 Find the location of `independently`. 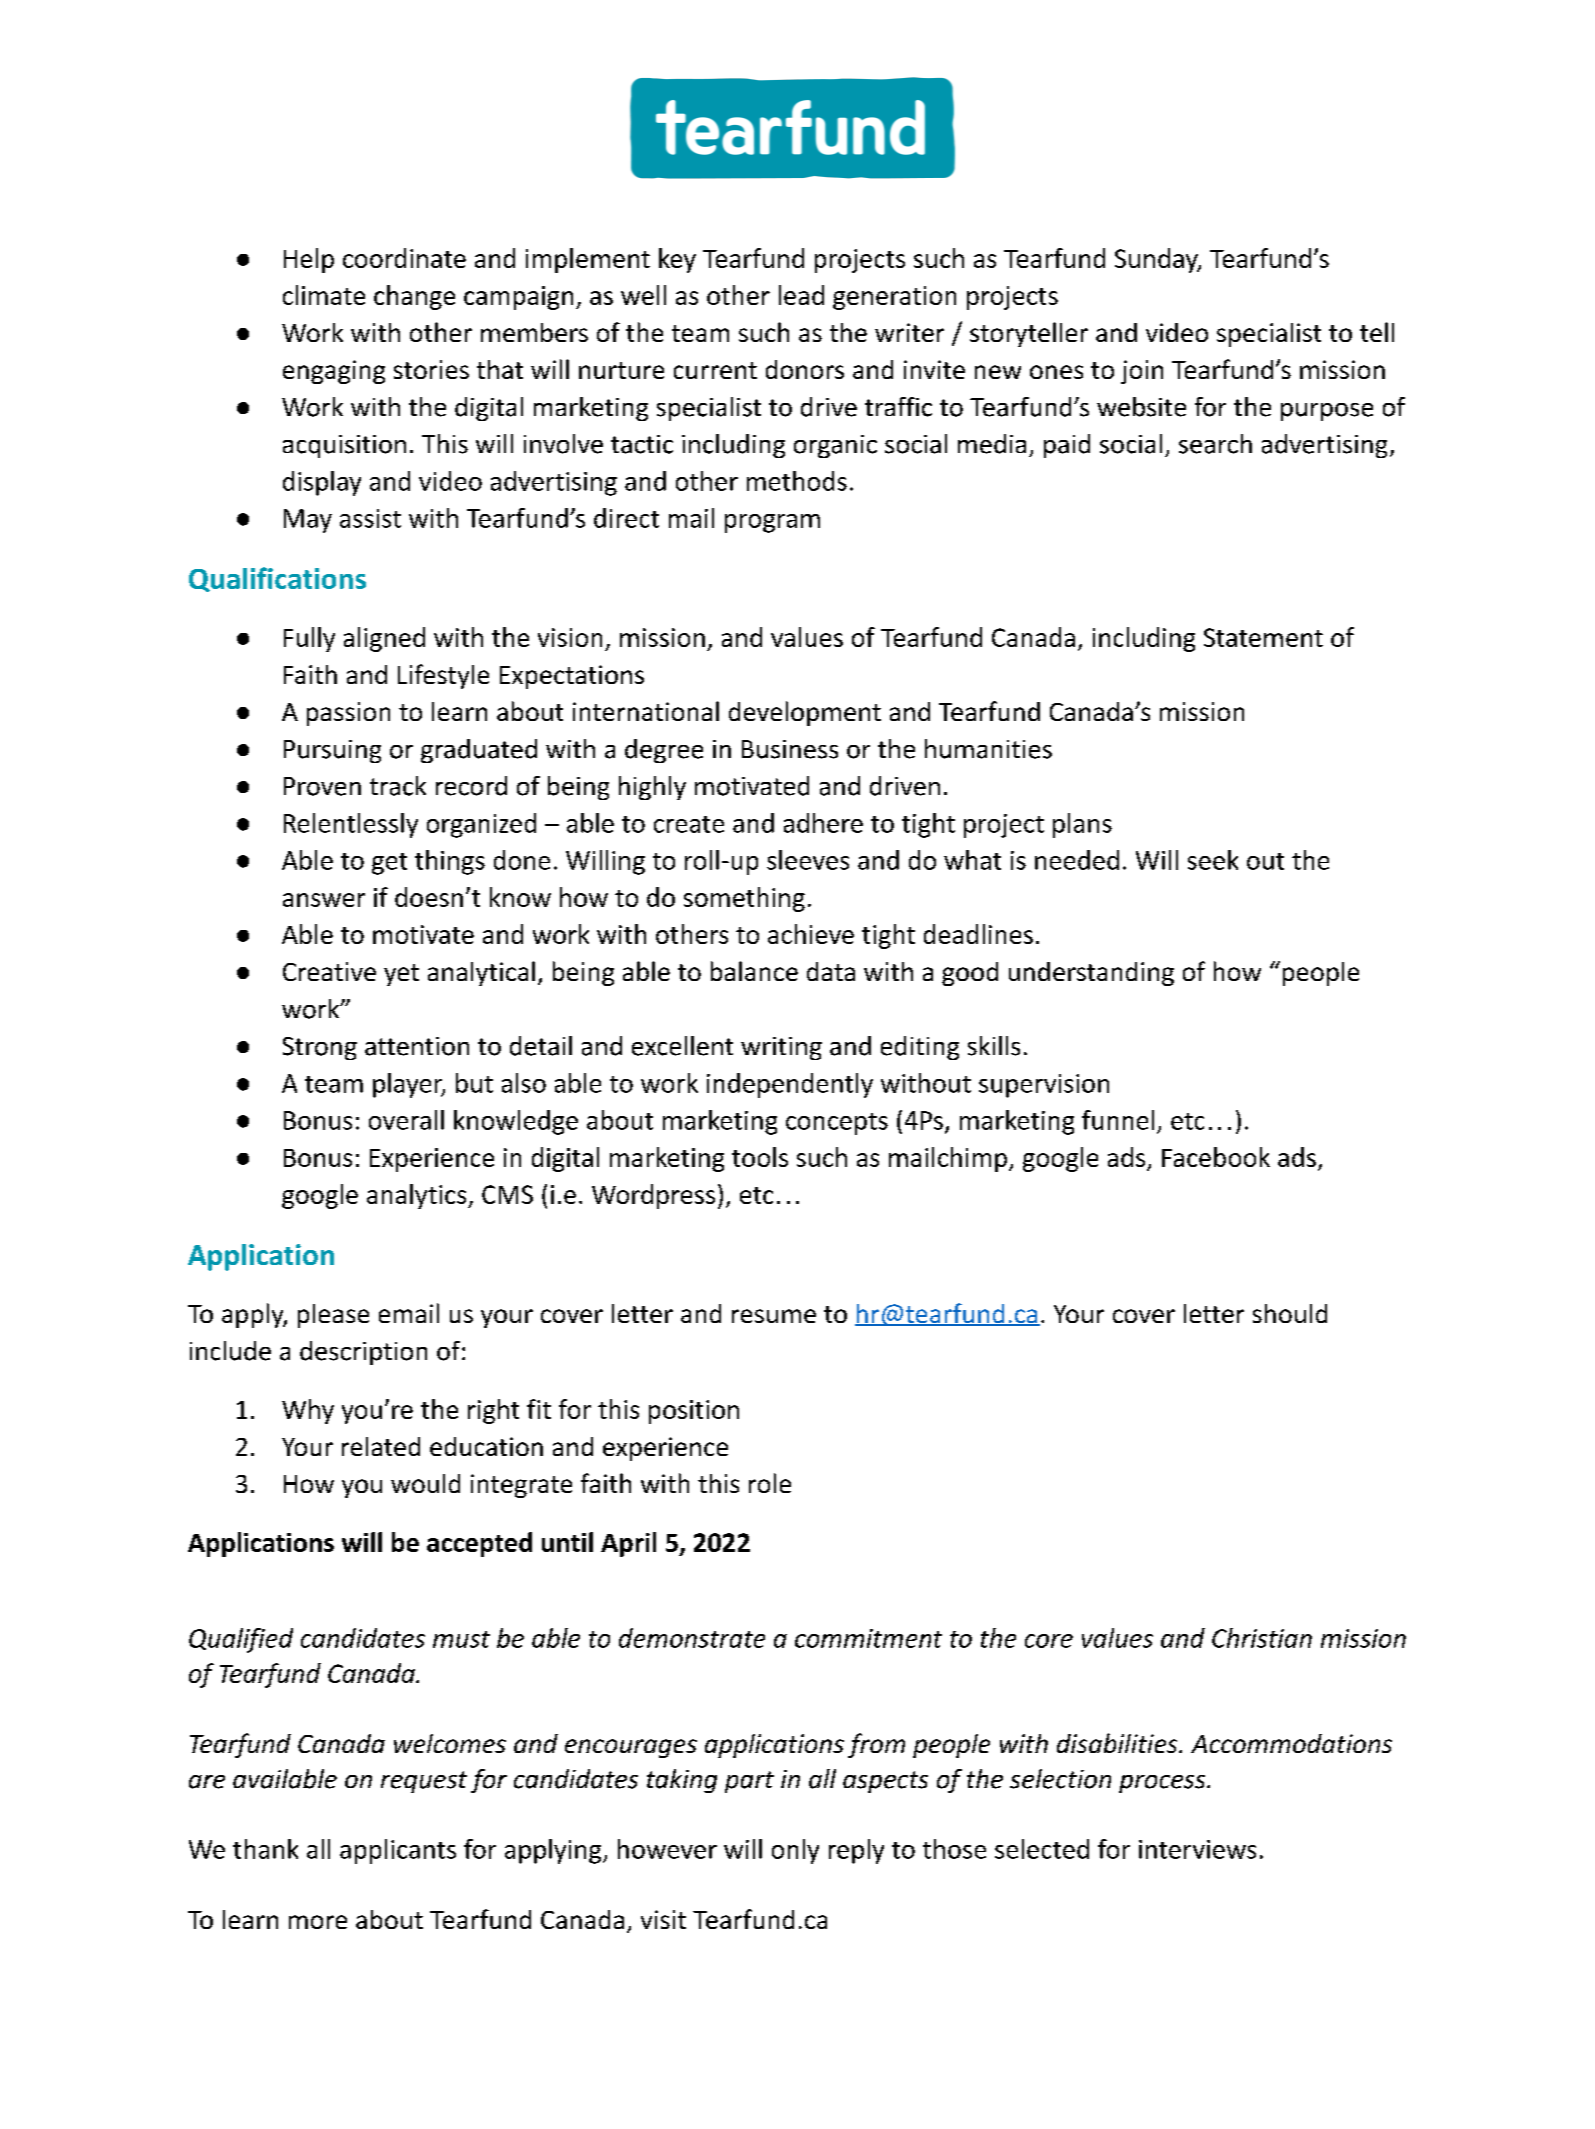

independently is located at coordinates (790, 1085).
